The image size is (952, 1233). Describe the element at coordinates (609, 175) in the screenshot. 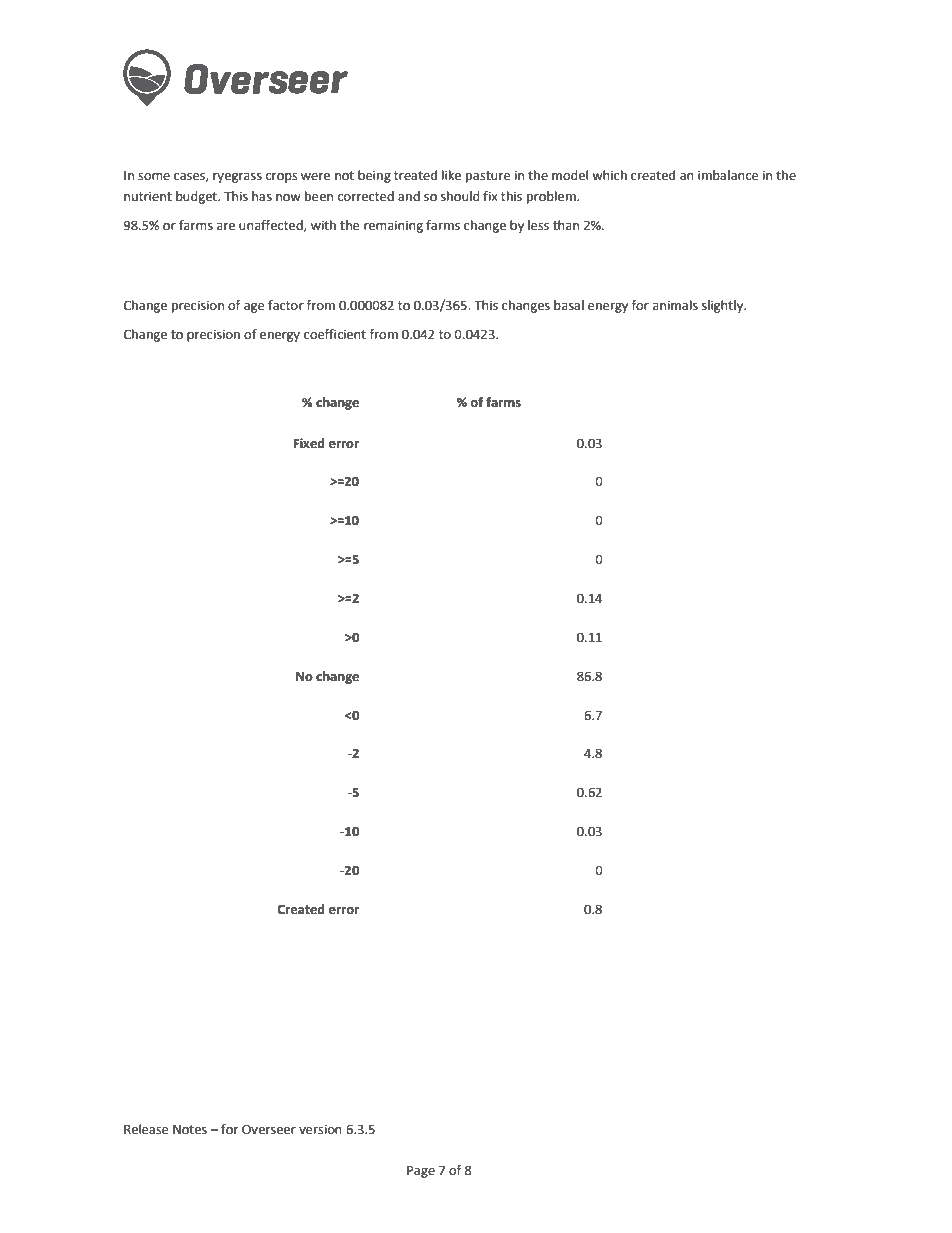

I see `which` at that location.
